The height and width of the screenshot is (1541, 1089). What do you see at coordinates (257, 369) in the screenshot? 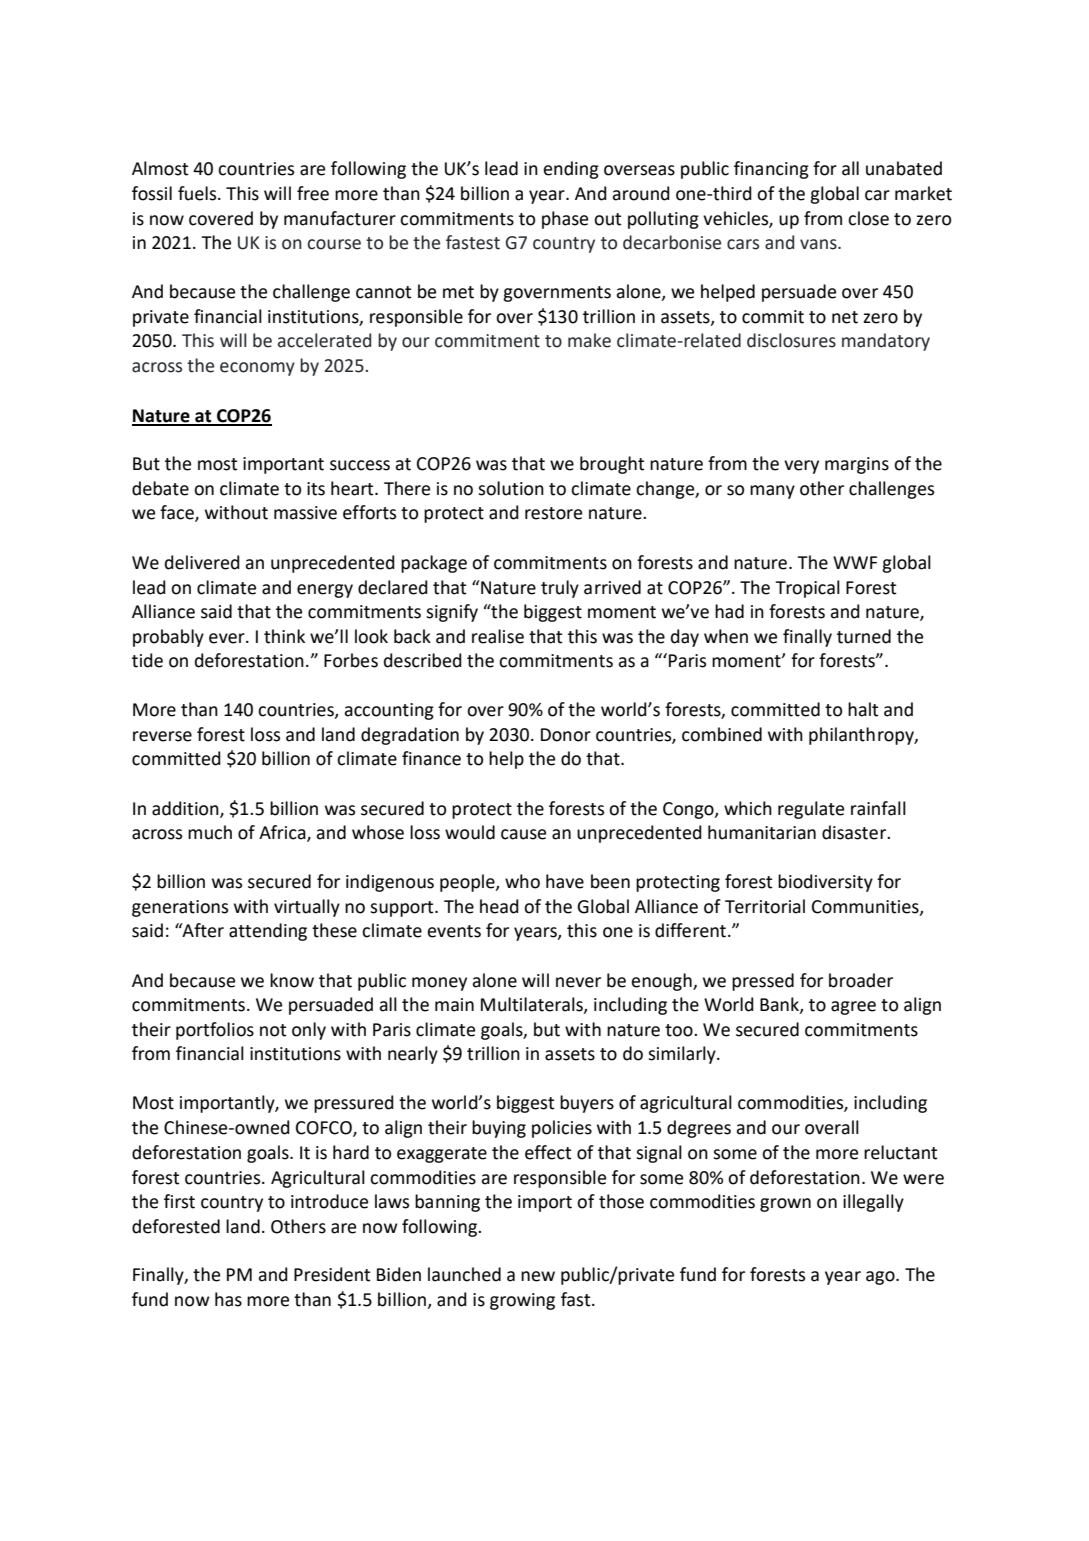
I see `economy` at bounding box center [257, 369].
